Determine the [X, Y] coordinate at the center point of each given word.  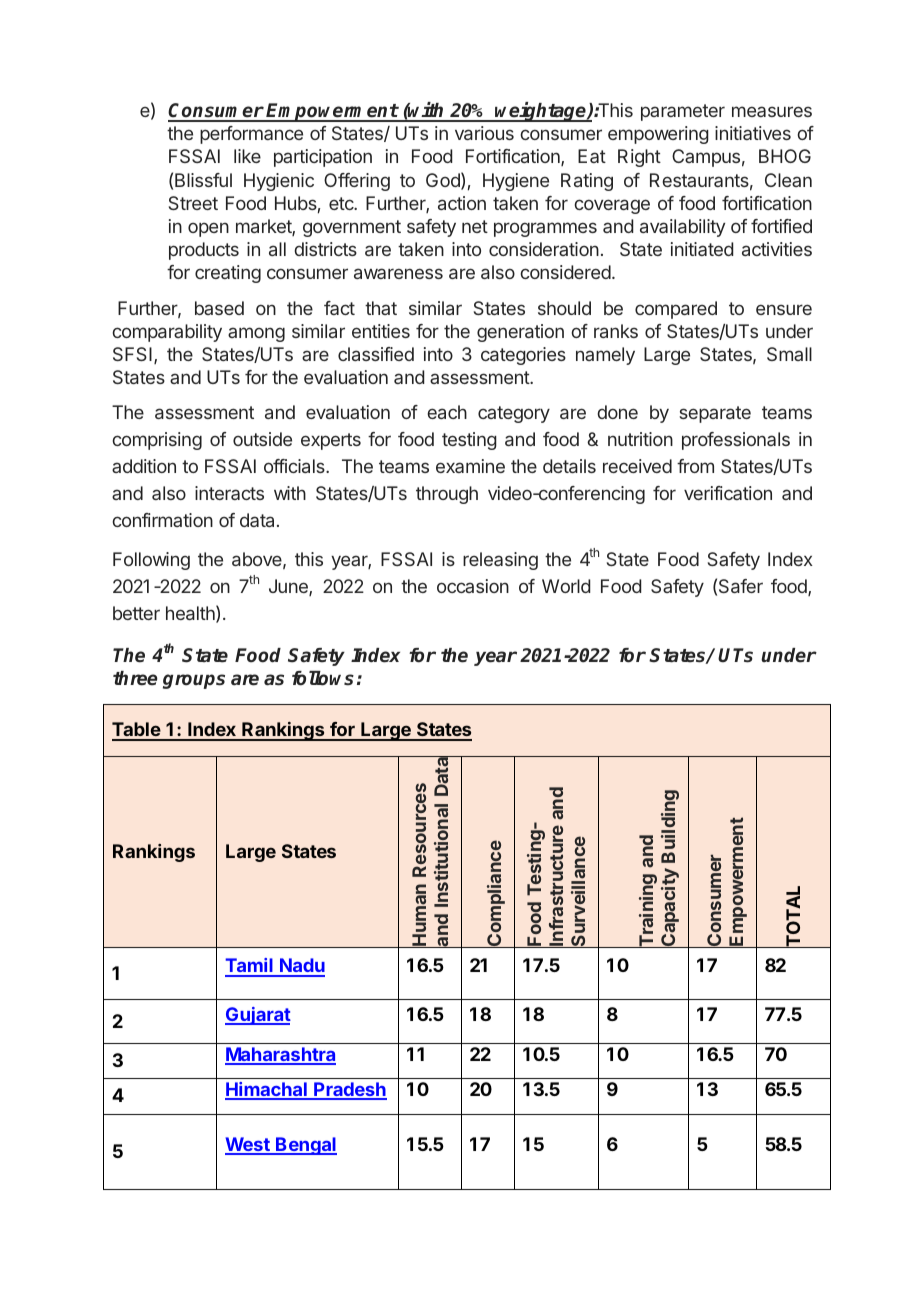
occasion [473, 586]
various [484, 133]
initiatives [753, 133]
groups [194, 681]
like [247, 156]
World [566, 586]
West [248, 1145]
